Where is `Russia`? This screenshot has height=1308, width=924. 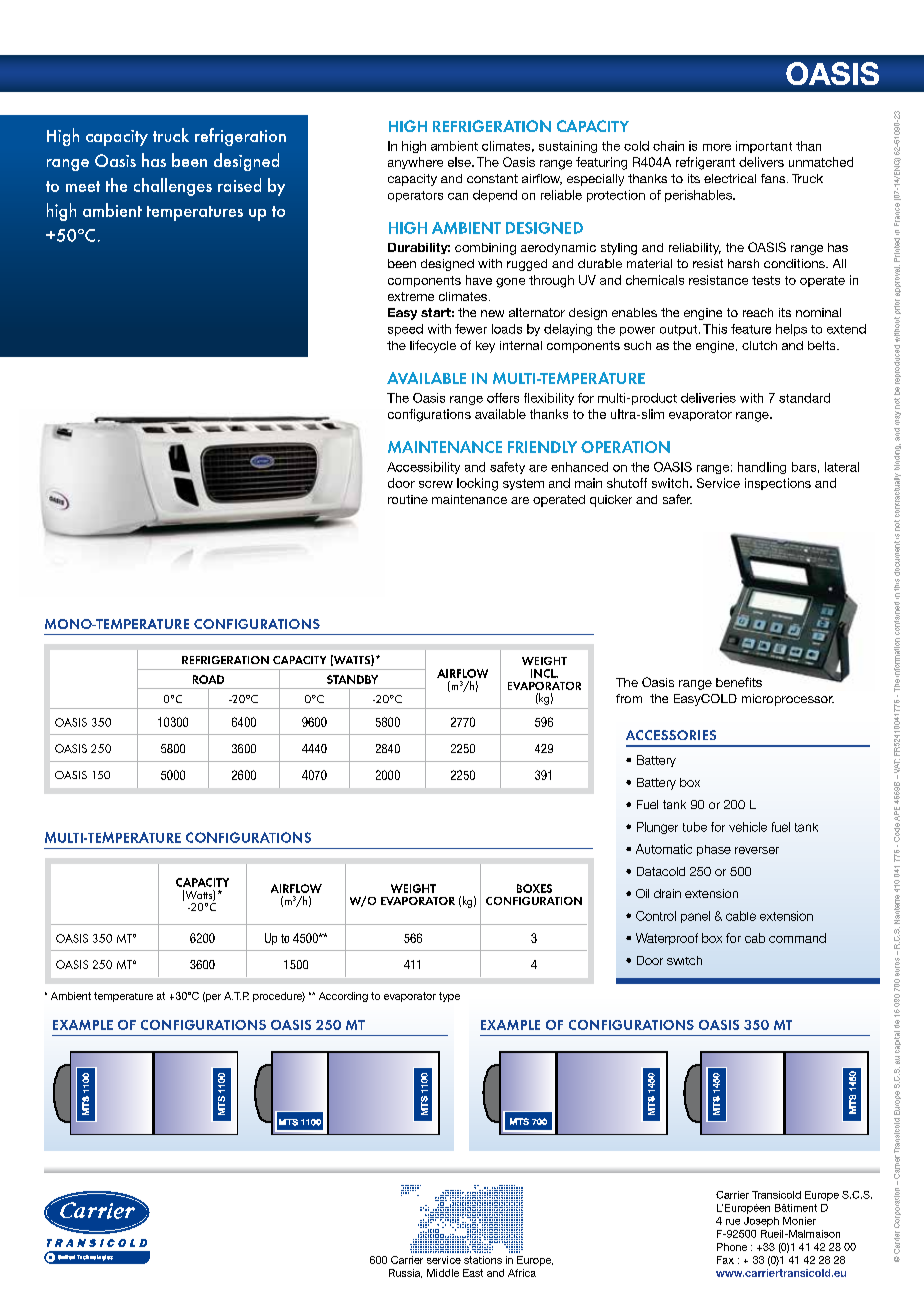 Russia is located at coordinates (405, 1273).
